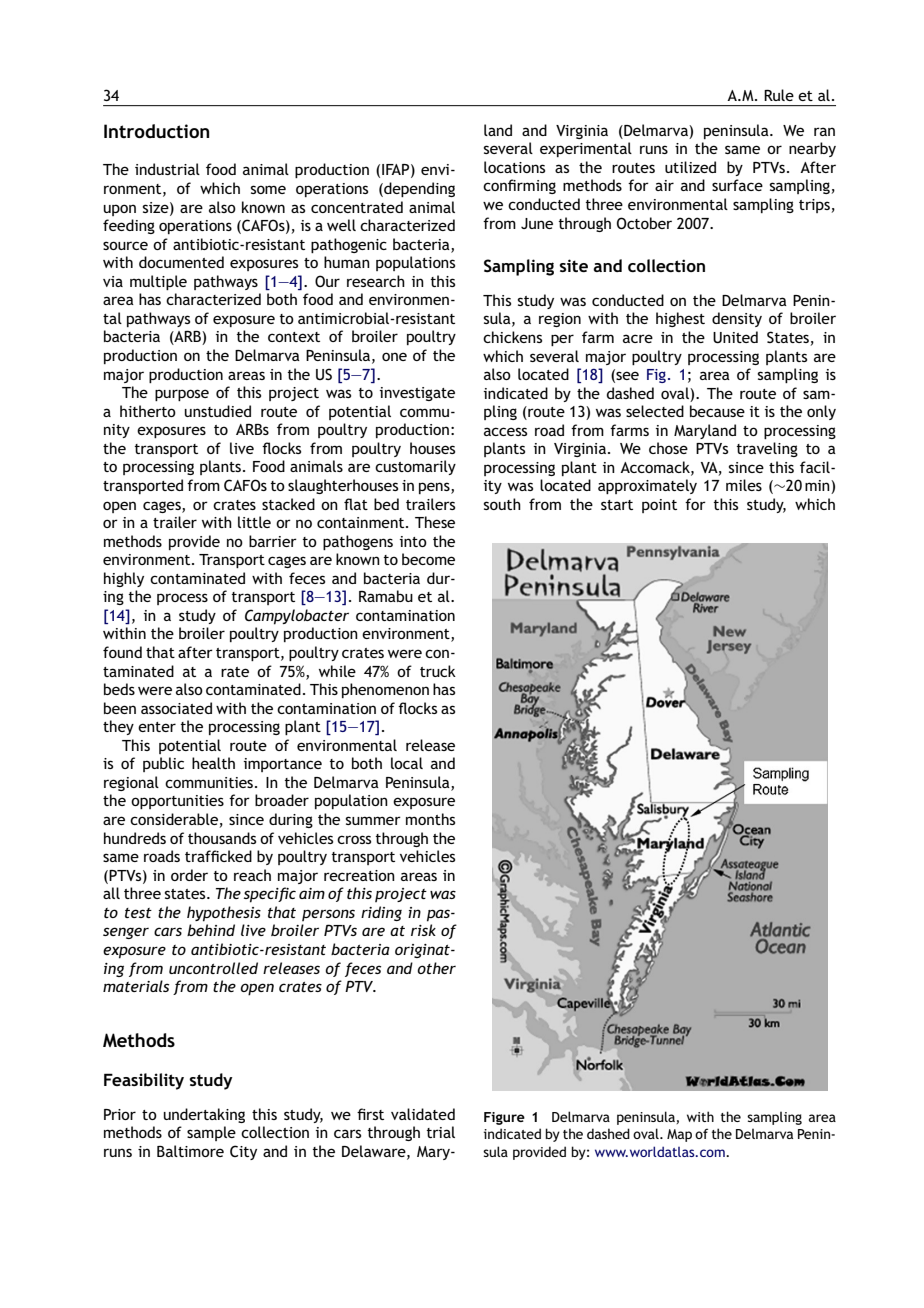 The image size is (924, 1308). What do you see at coordinates (204, 1115) in the screenshot?
I see `undertaking` at bounding box center [204, 1115].
